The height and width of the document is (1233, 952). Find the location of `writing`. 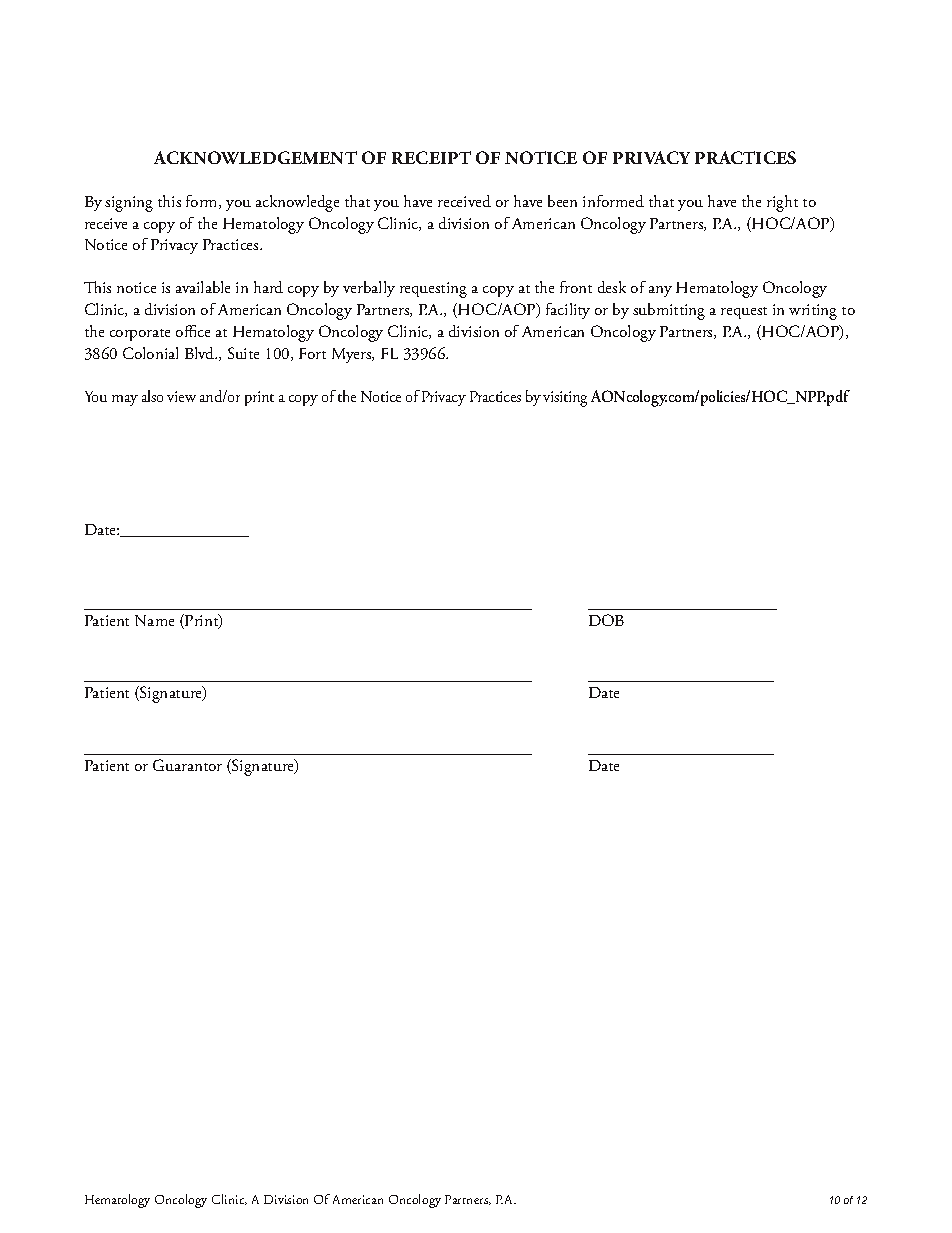

writing is located at coordinates (813, 312).
